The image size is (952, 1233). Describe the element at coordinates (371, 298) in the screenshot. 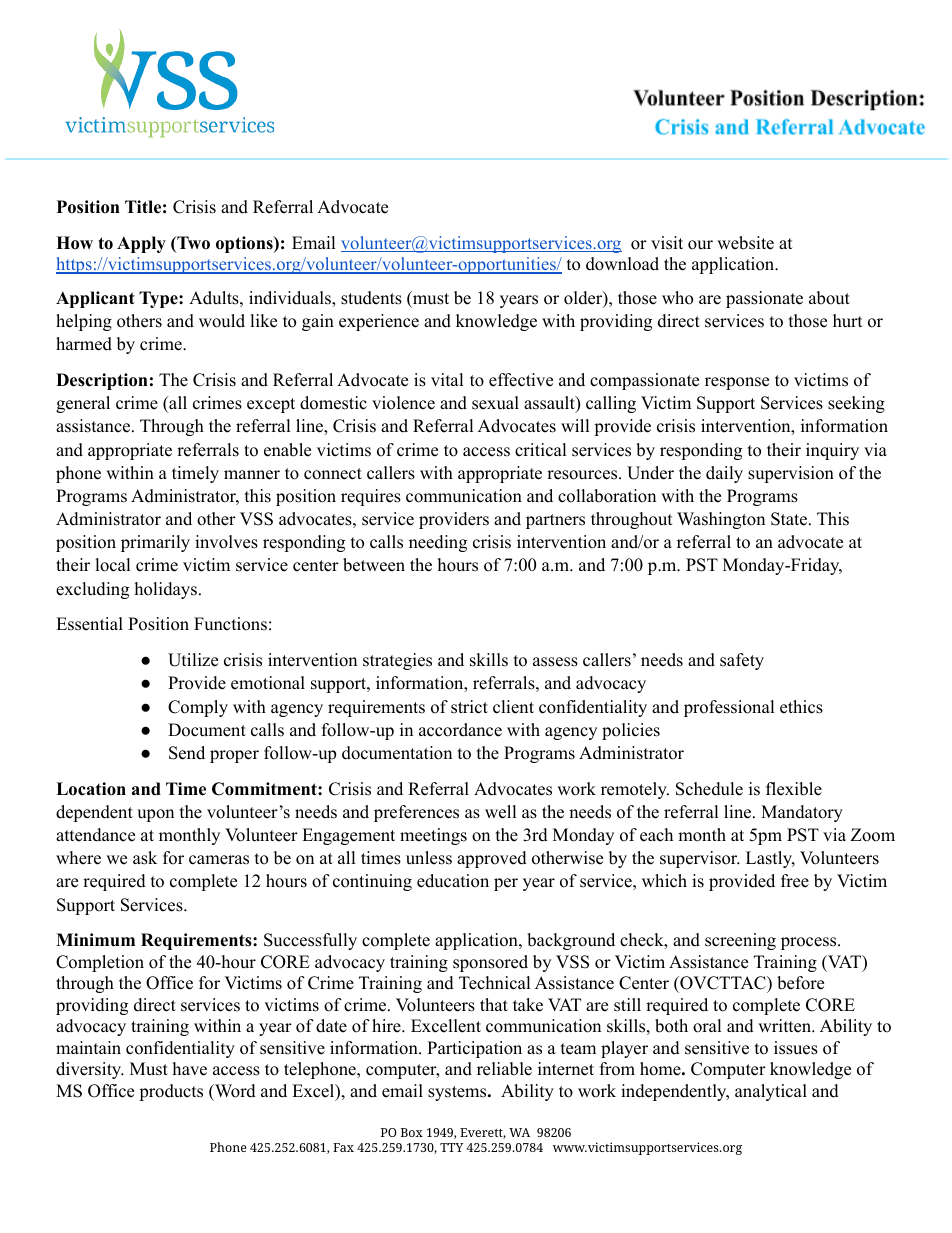

I see `students` at that location.
